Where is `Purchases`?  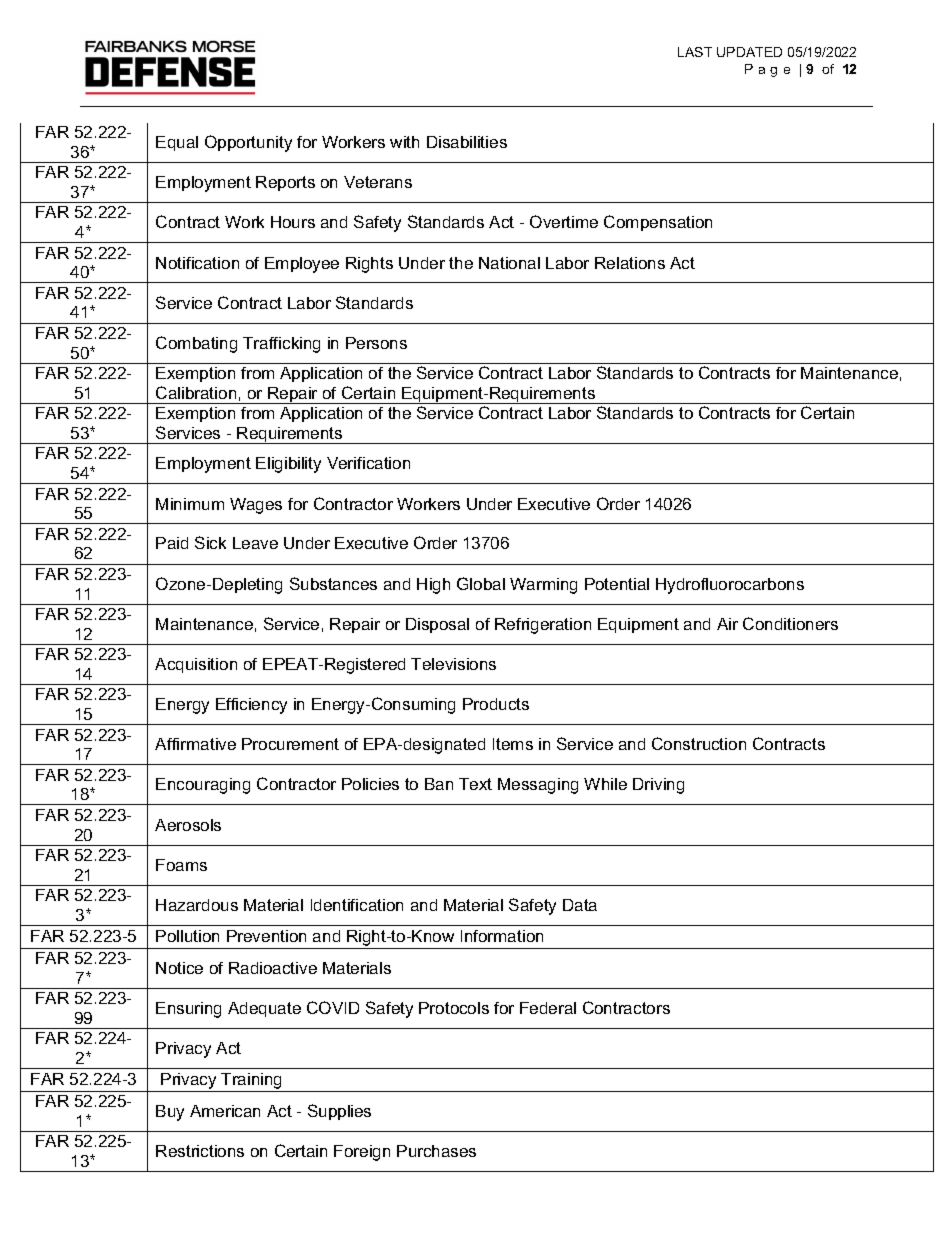 Purchases is located at coordinates (436, 1151).
